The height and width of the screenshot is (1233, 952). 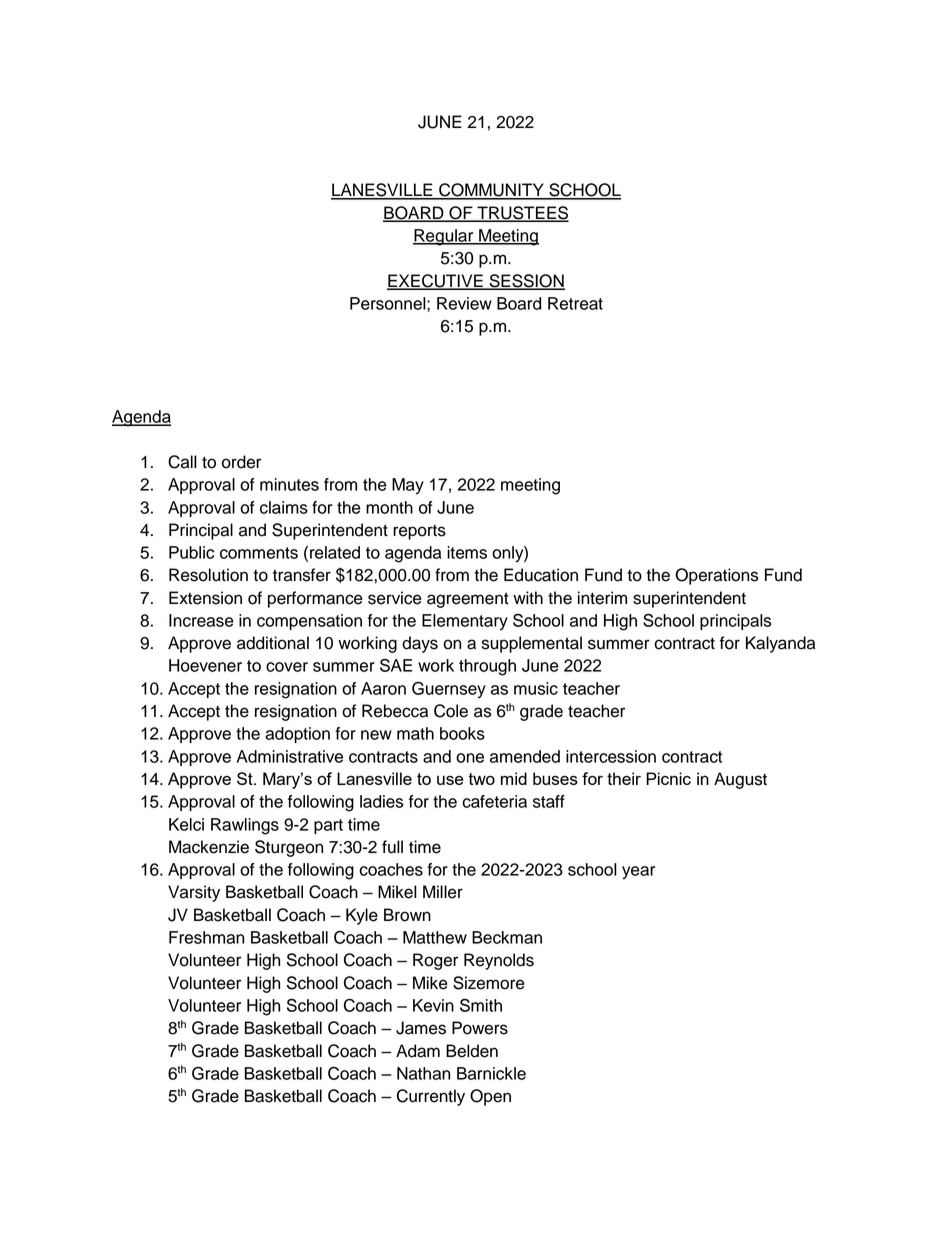 What do you see at coordinates (491, 191) in the screenshot?
I see `COMMUNITY` at bounding box center [491, 191].
